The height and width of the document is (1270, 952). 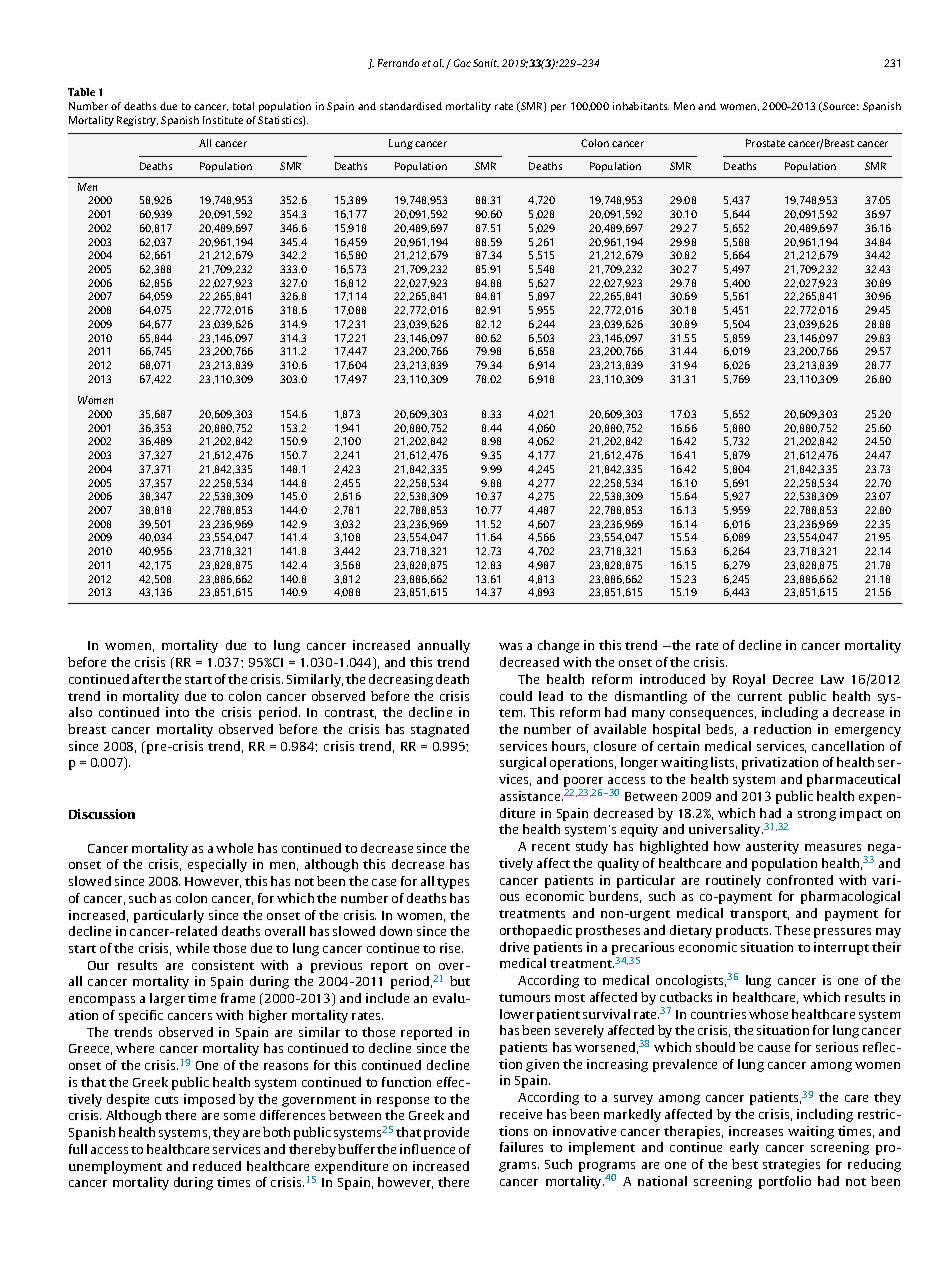 What do you see at coordinates (521, 1147) in the document?
I see `failures` at bounding box center [521, 1147].
